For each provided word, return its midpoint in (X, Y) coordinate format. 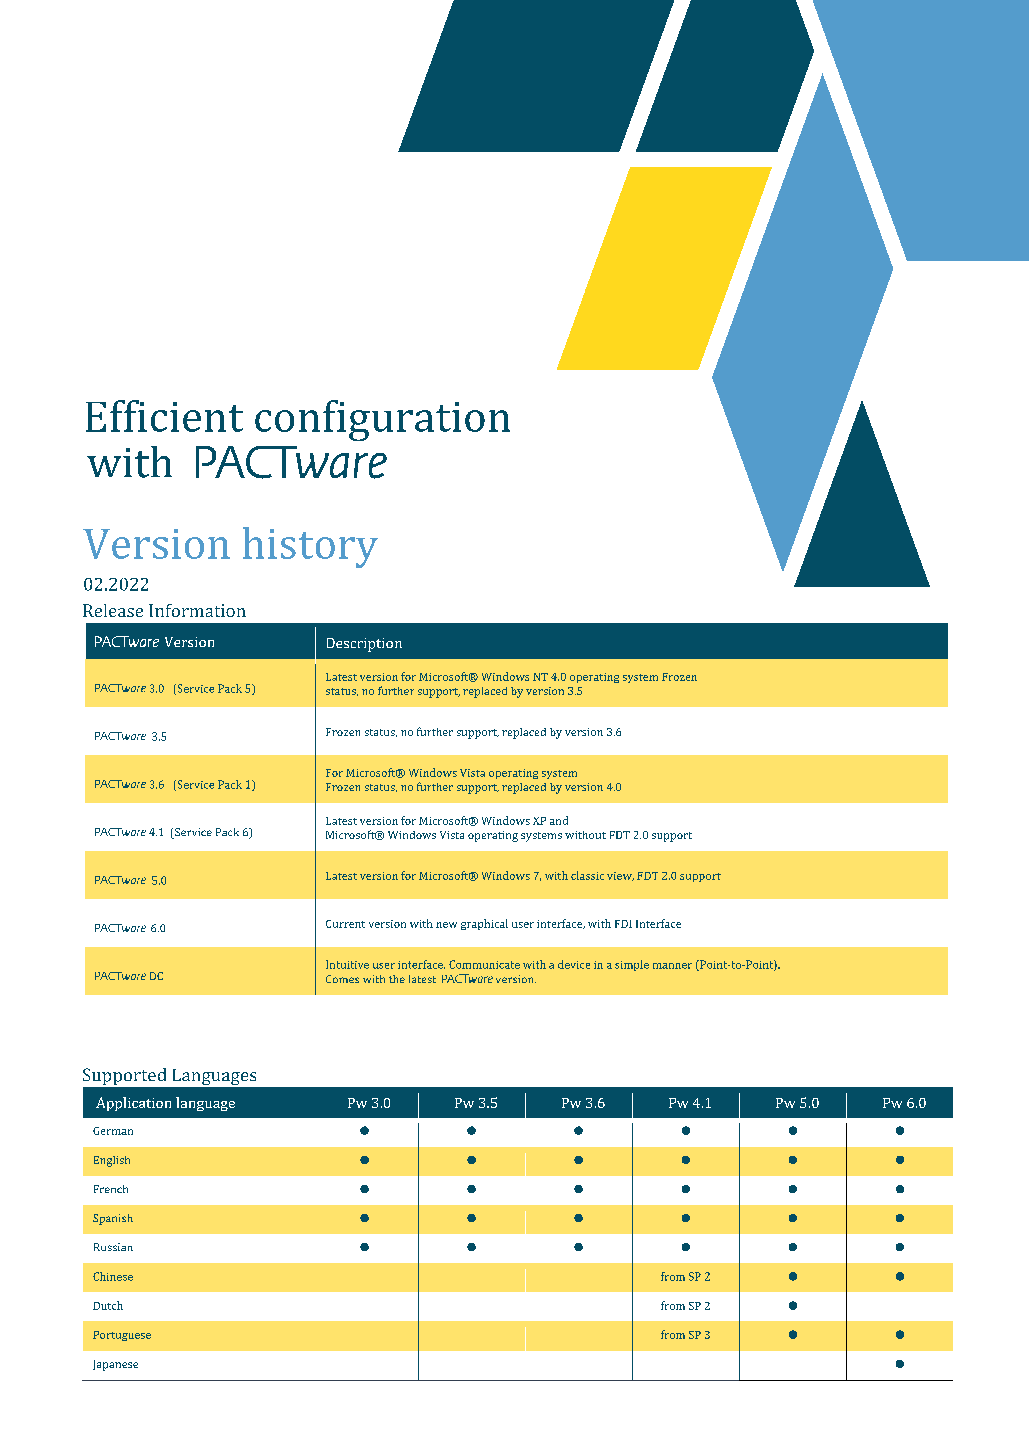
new (446, 925)
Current (345, 924)
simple (632, 965)
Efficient (164, 416)
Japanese (115, 1365)
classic (587, 875)
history (310, 547)
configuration (382, 420)
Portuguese (122, 1336)
